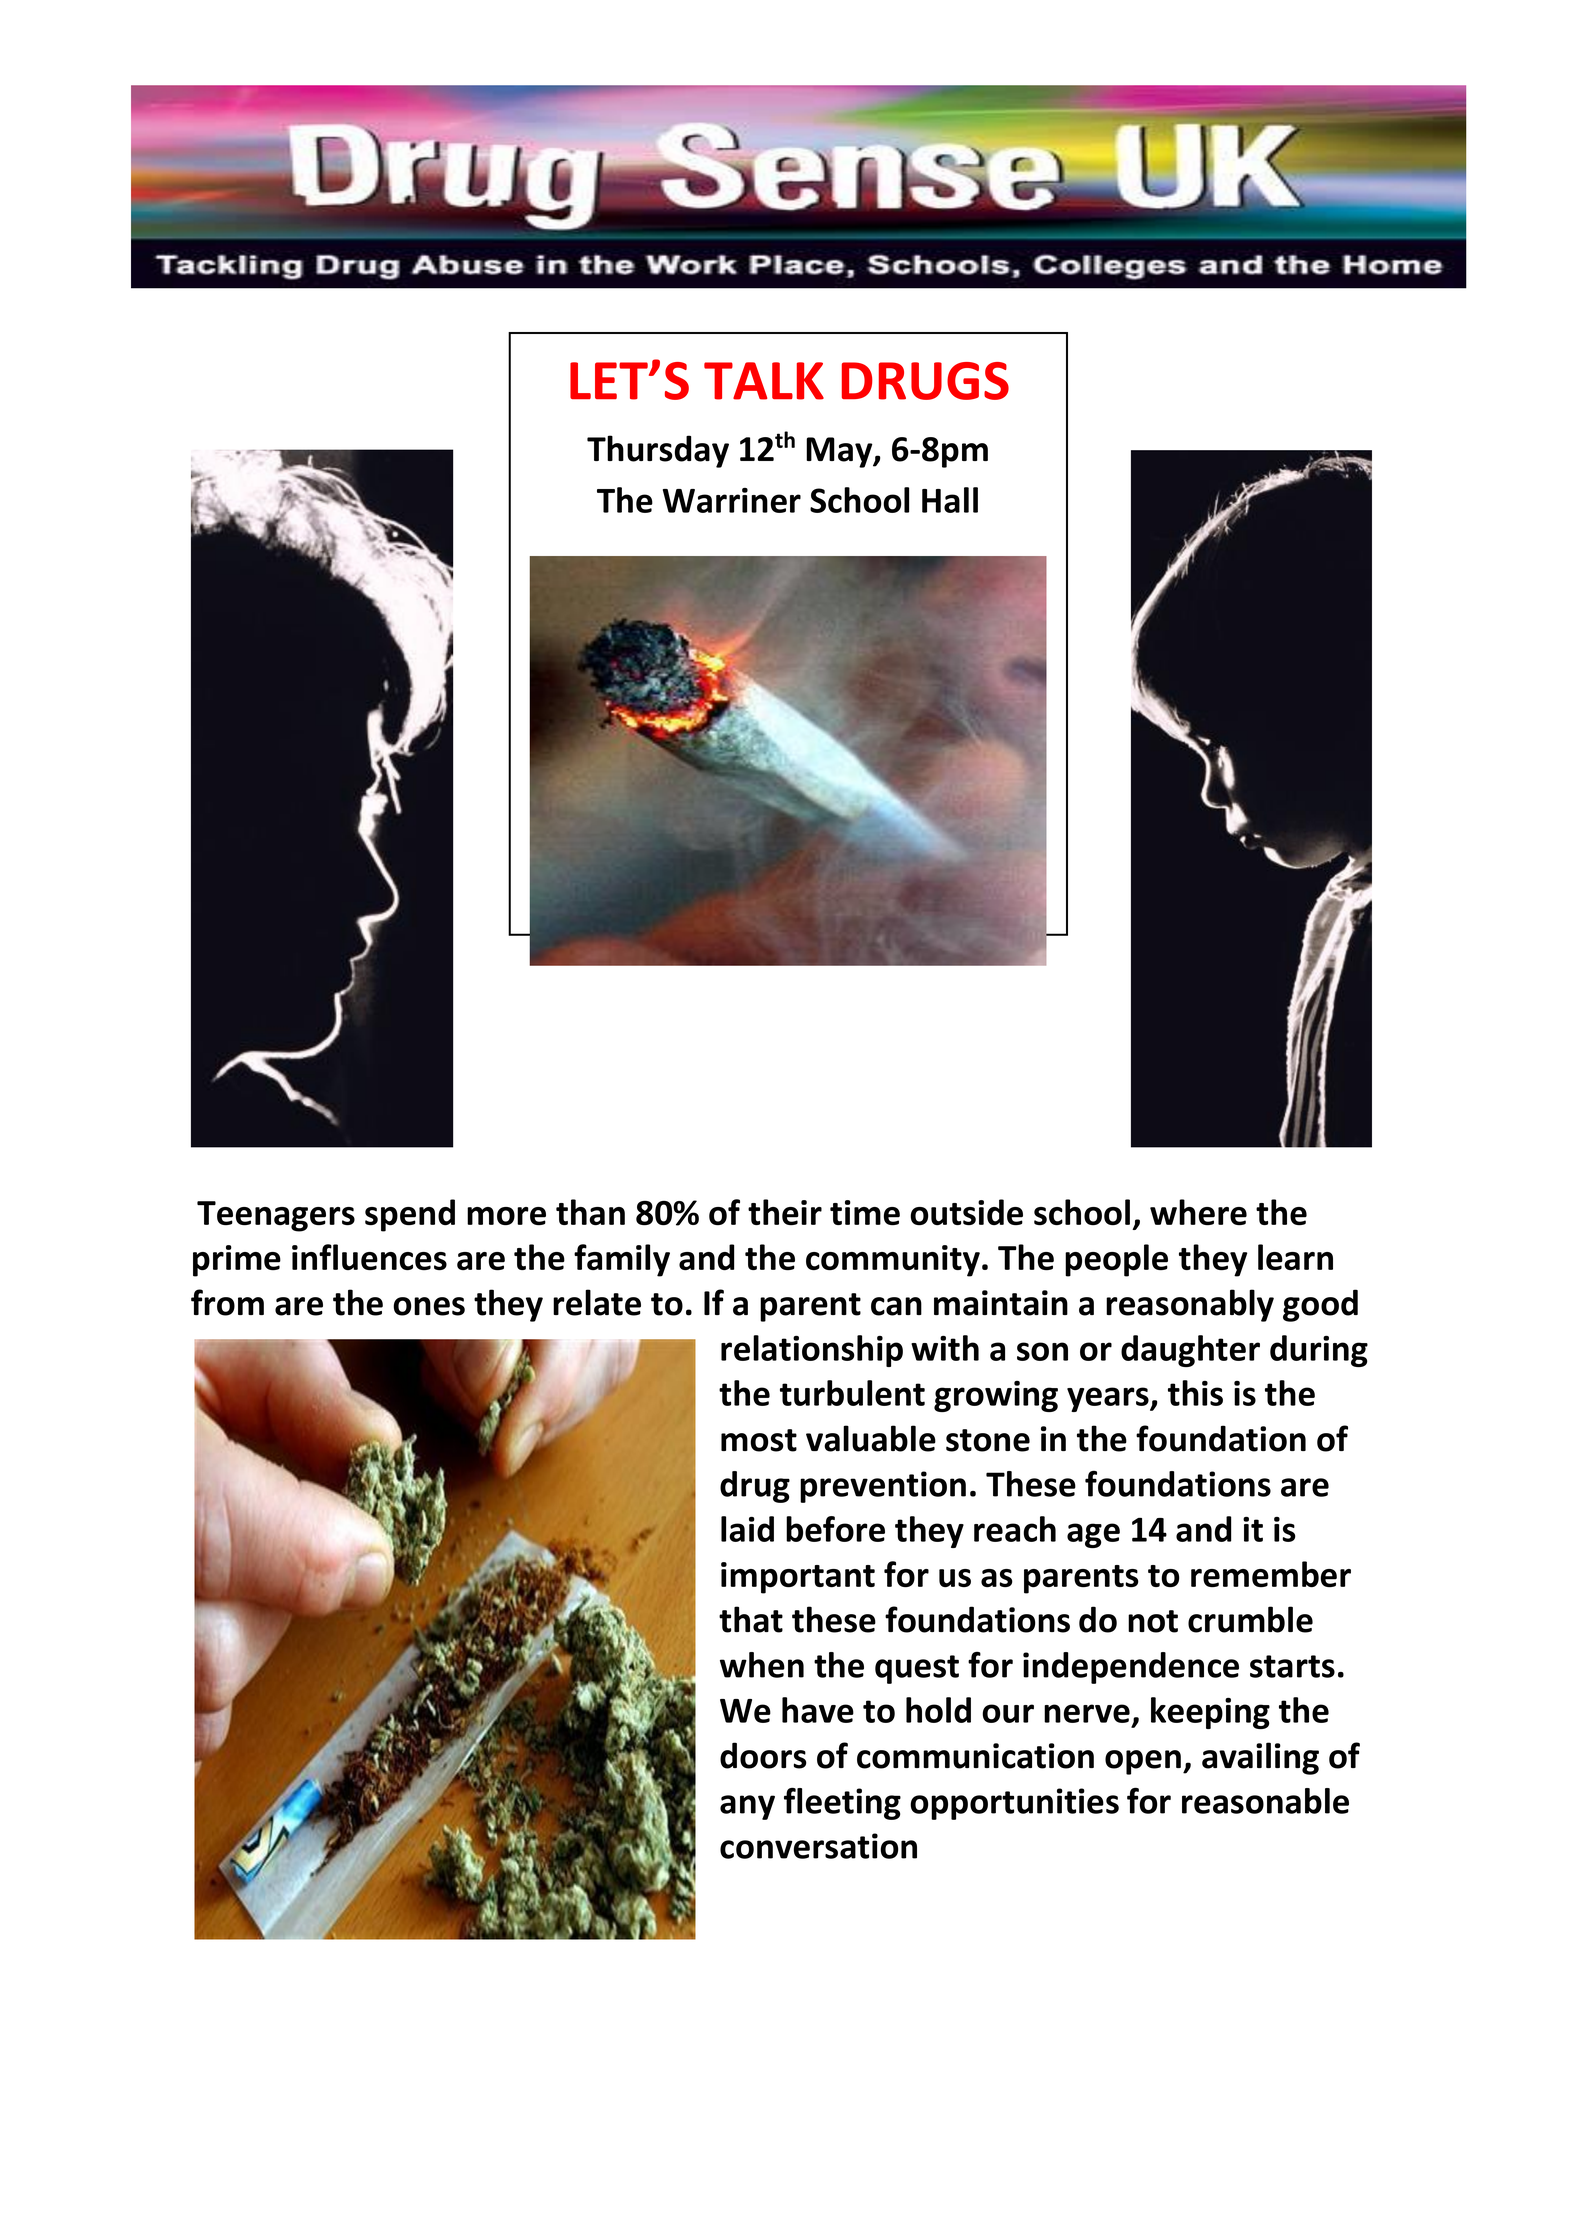 Image resolution: width=1577 pixels, height=2230 pixels. I want to click on any, so click(747, 1807).
